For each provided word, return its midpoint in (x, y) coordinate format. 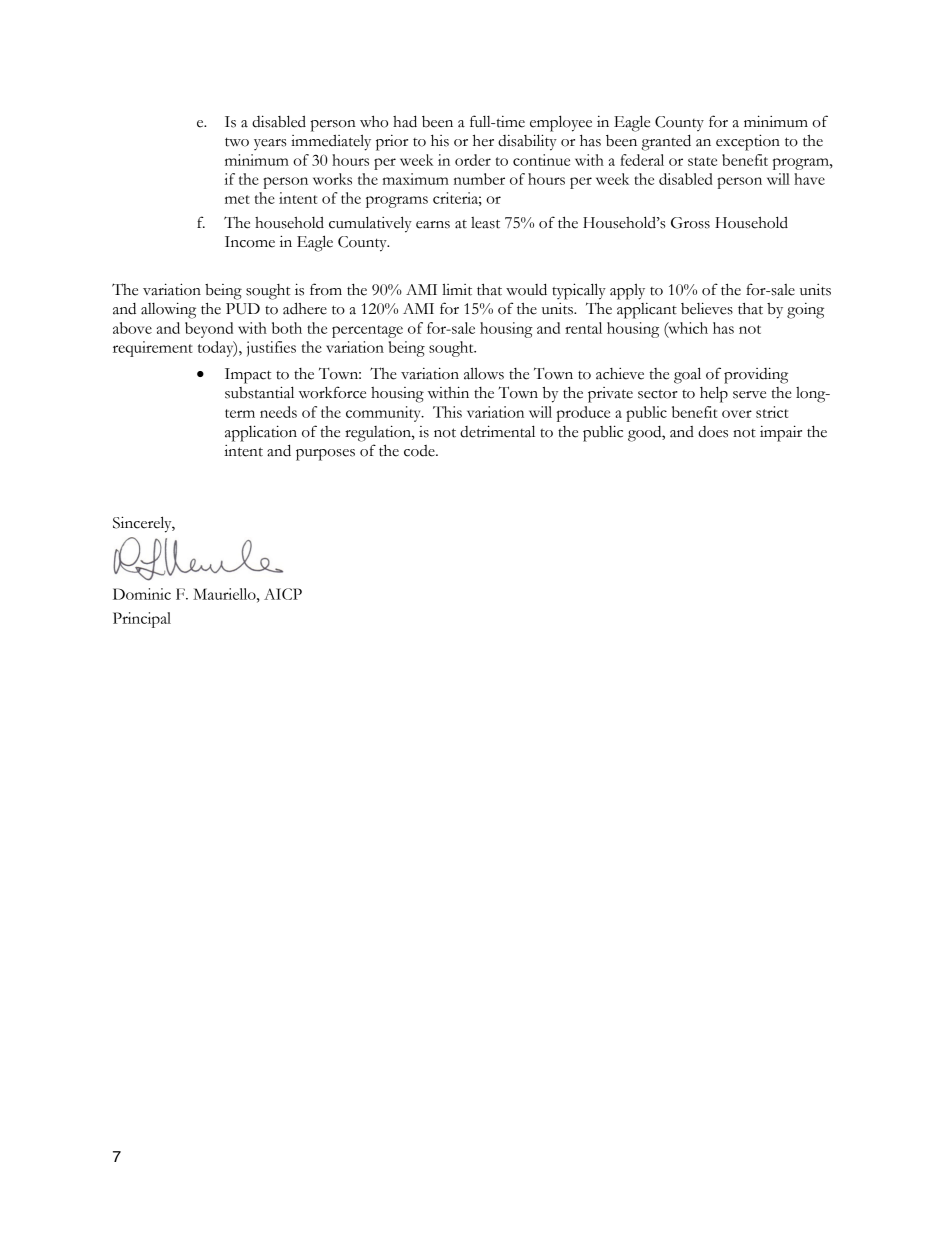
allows (484, 373)
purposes (325, 455)
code (420, 451)
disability (527, 142)
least (485, 223)
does (713, 432)
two (237, 142)
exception (748, 142)
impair (781, 433)
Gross (690, 223)
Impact (248, 376)
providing (756, 375)
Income (250, 242)
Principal (142, 620)
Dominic (142, 594)
